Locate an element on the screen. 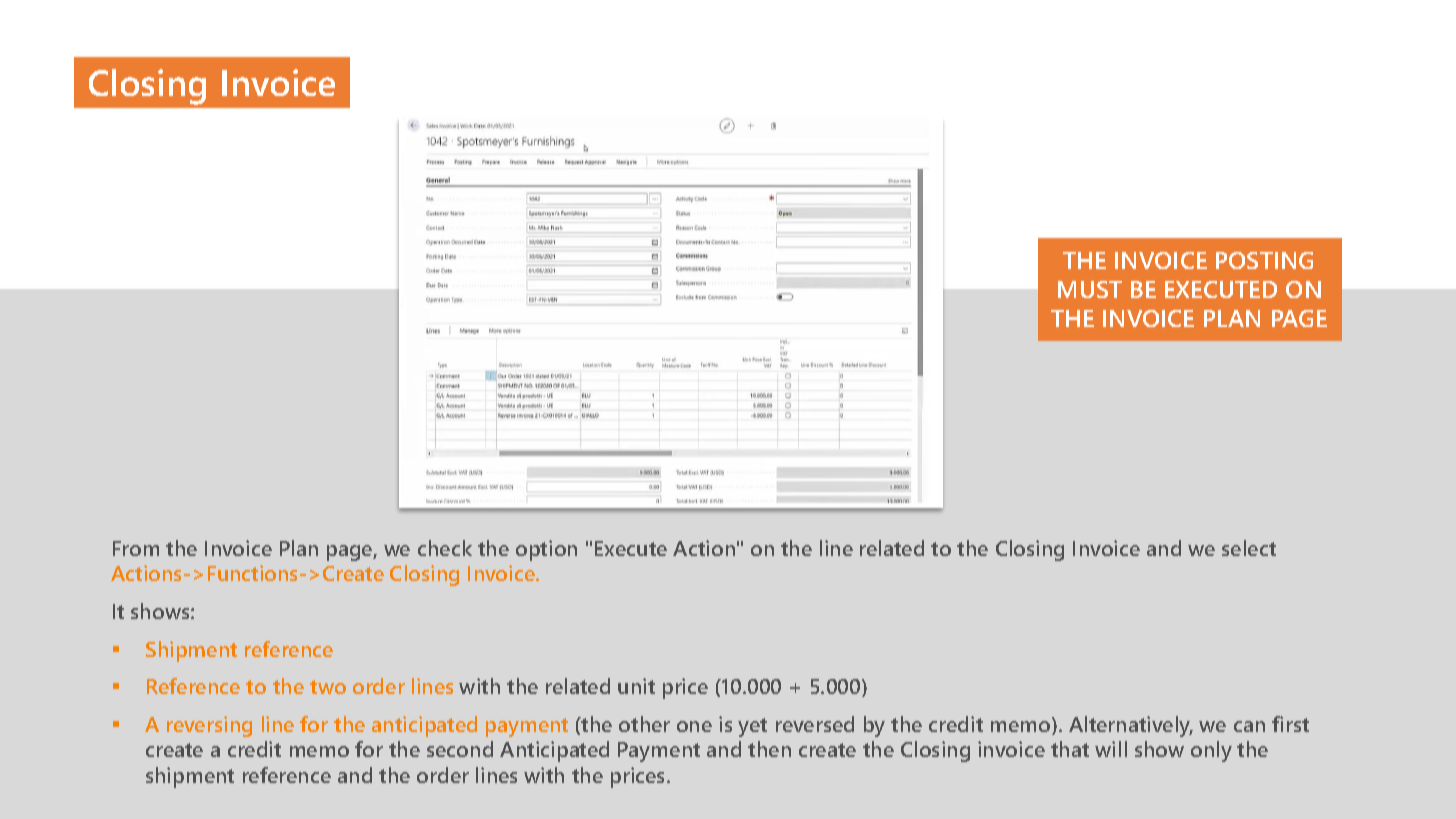 This screenshot has width=1456, height=819. Alternatively is located at coordinates (1131, 726).
